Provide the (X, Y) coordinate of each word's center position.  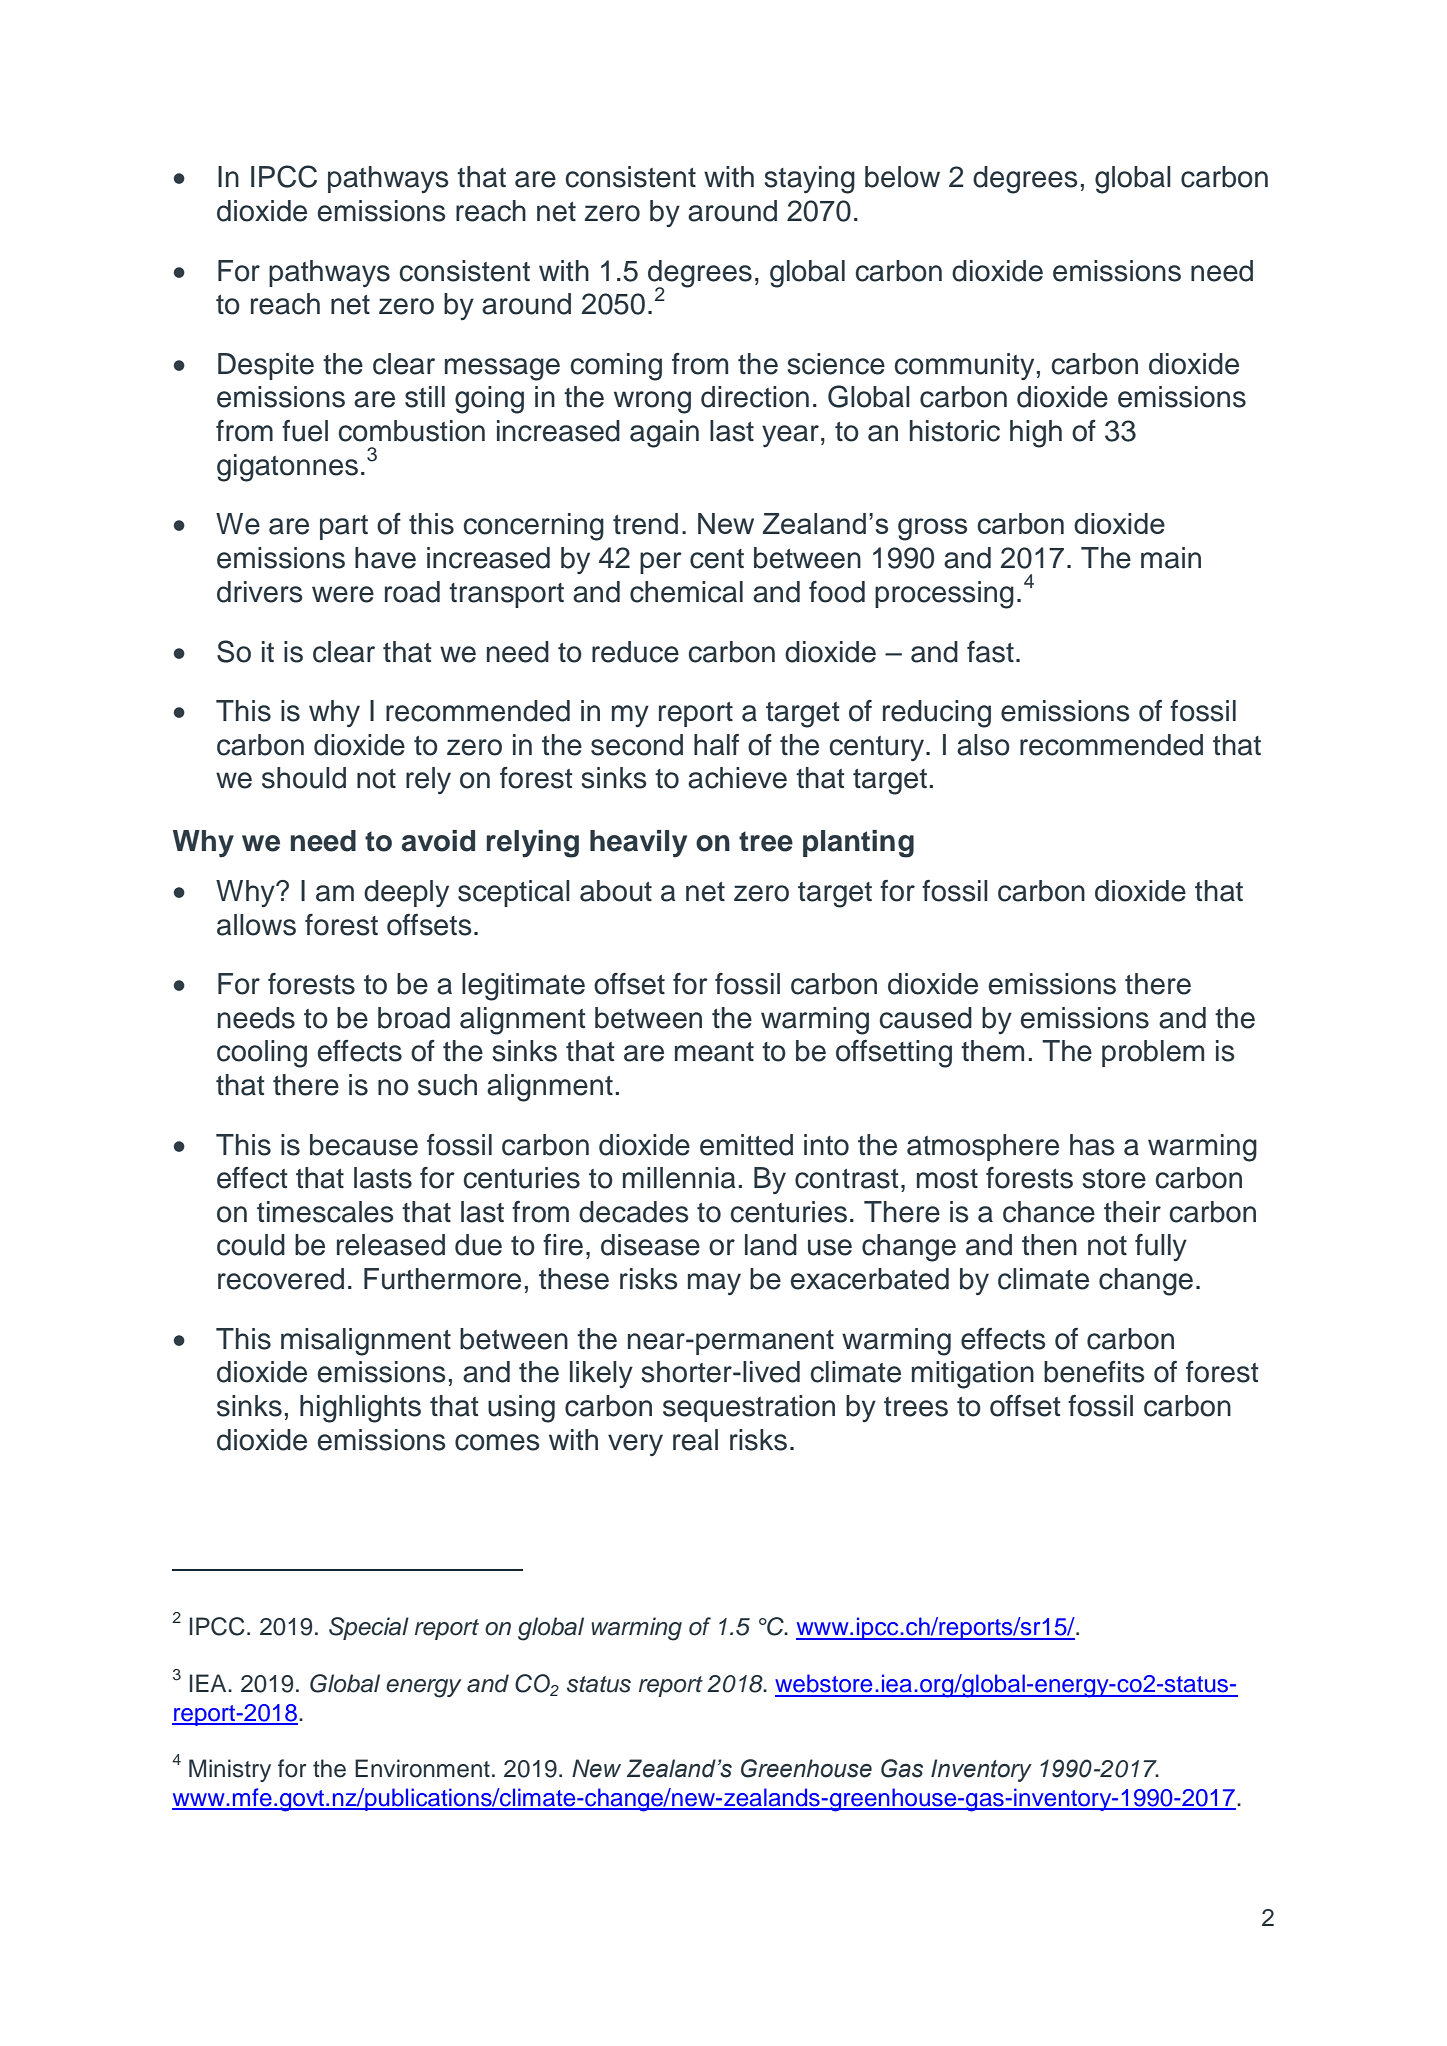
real (695, 1440)
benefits (1094, 1372)
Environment (422, 1768)
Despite (266, 366)
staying (809, 180)
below (902, 177)
